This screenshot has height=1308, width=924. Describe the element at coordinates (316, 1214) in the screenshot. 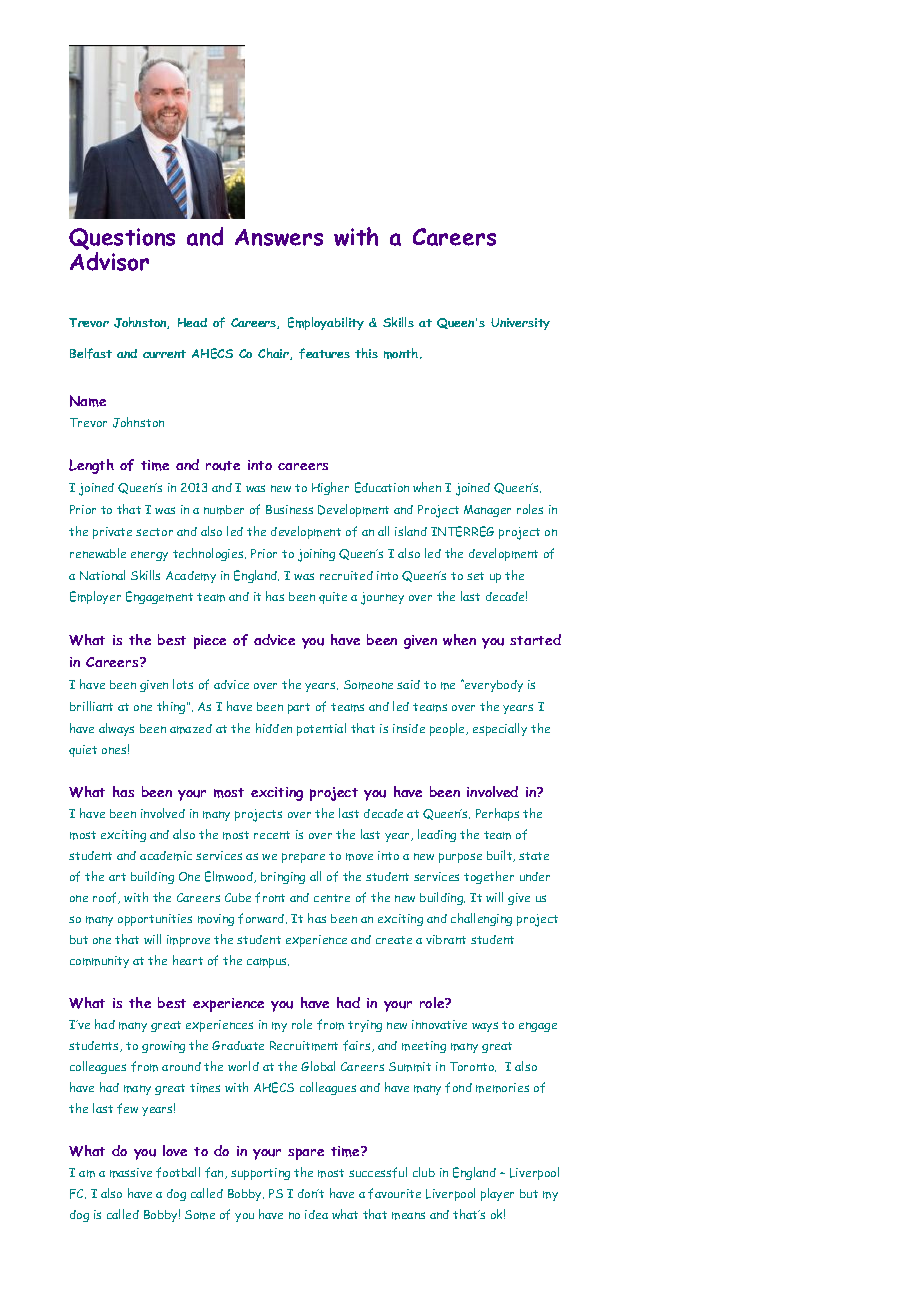

I see `idea` at that location.
